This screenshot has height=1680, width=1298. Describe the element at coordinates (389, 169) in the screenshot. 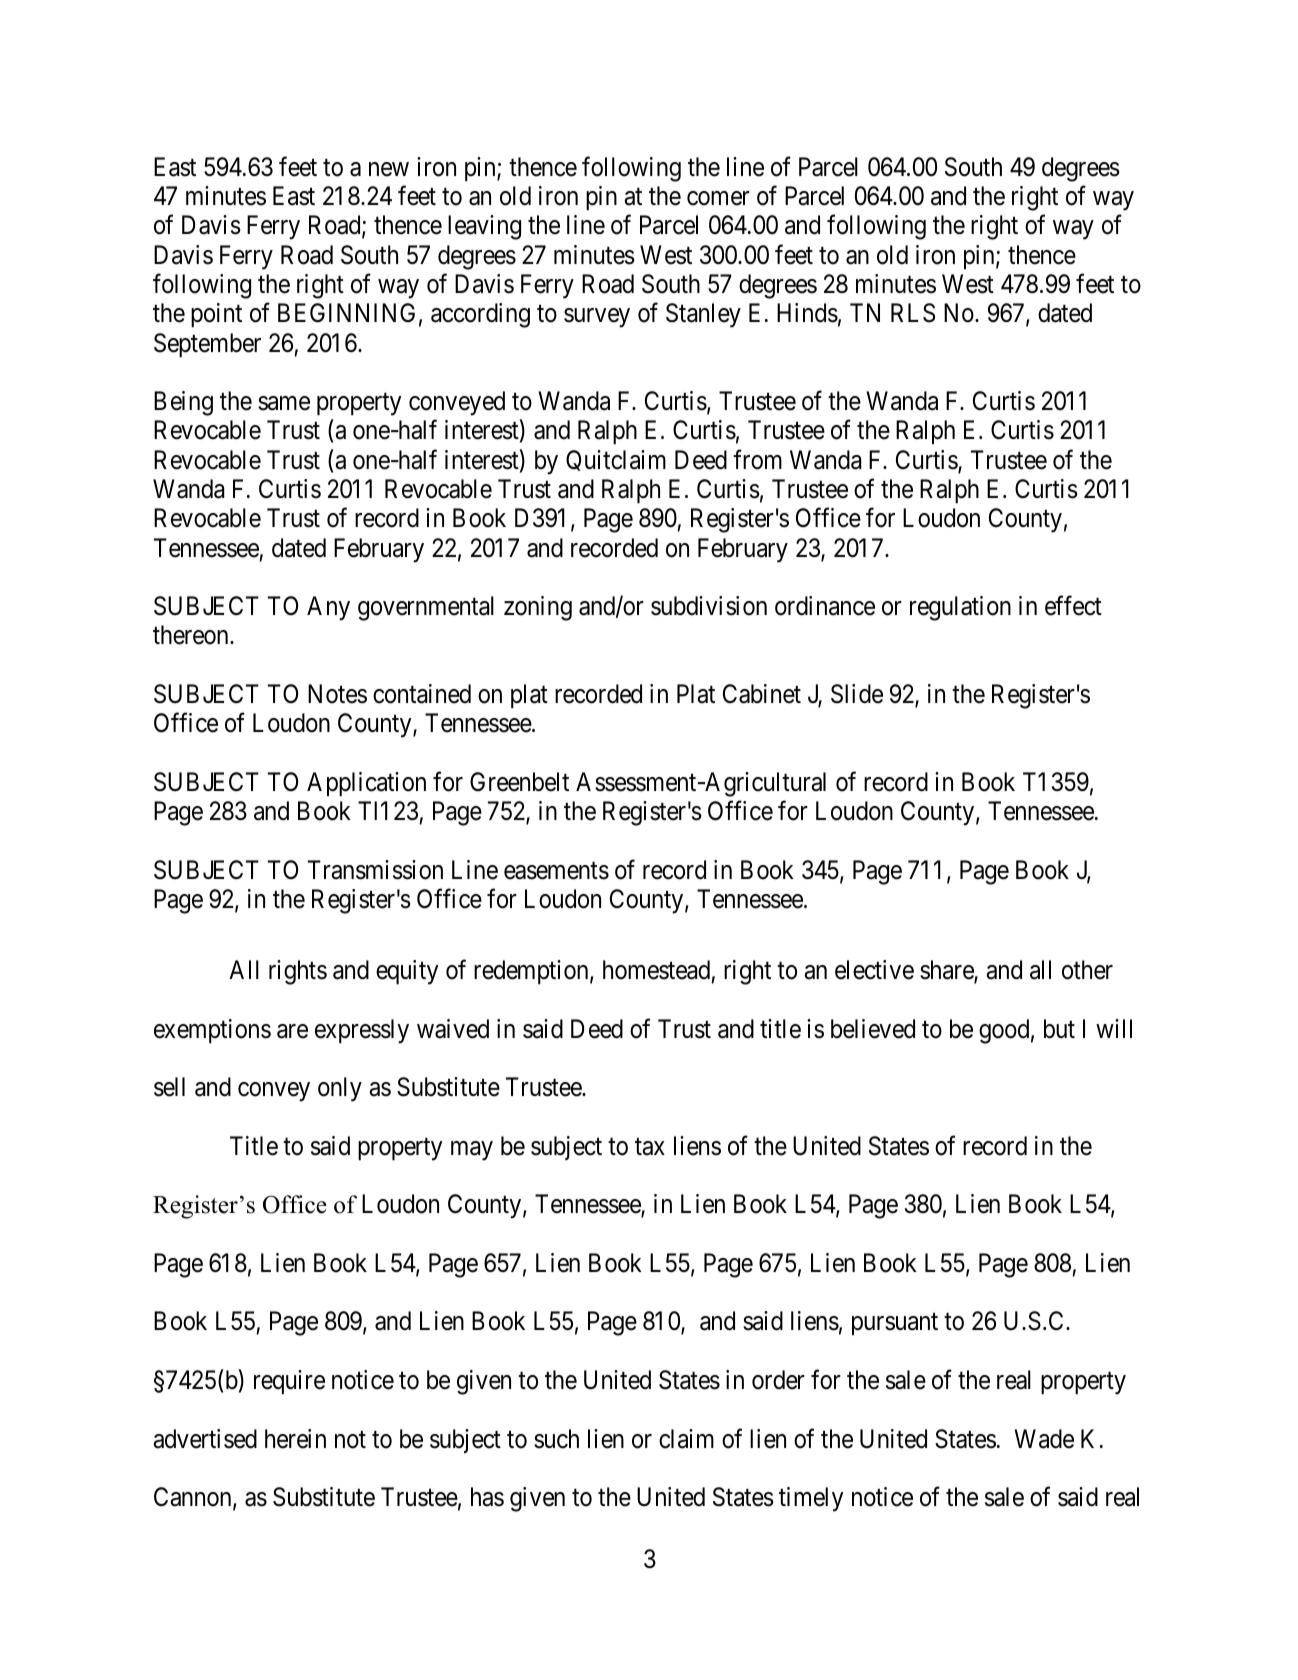

I see `new` at that location.
